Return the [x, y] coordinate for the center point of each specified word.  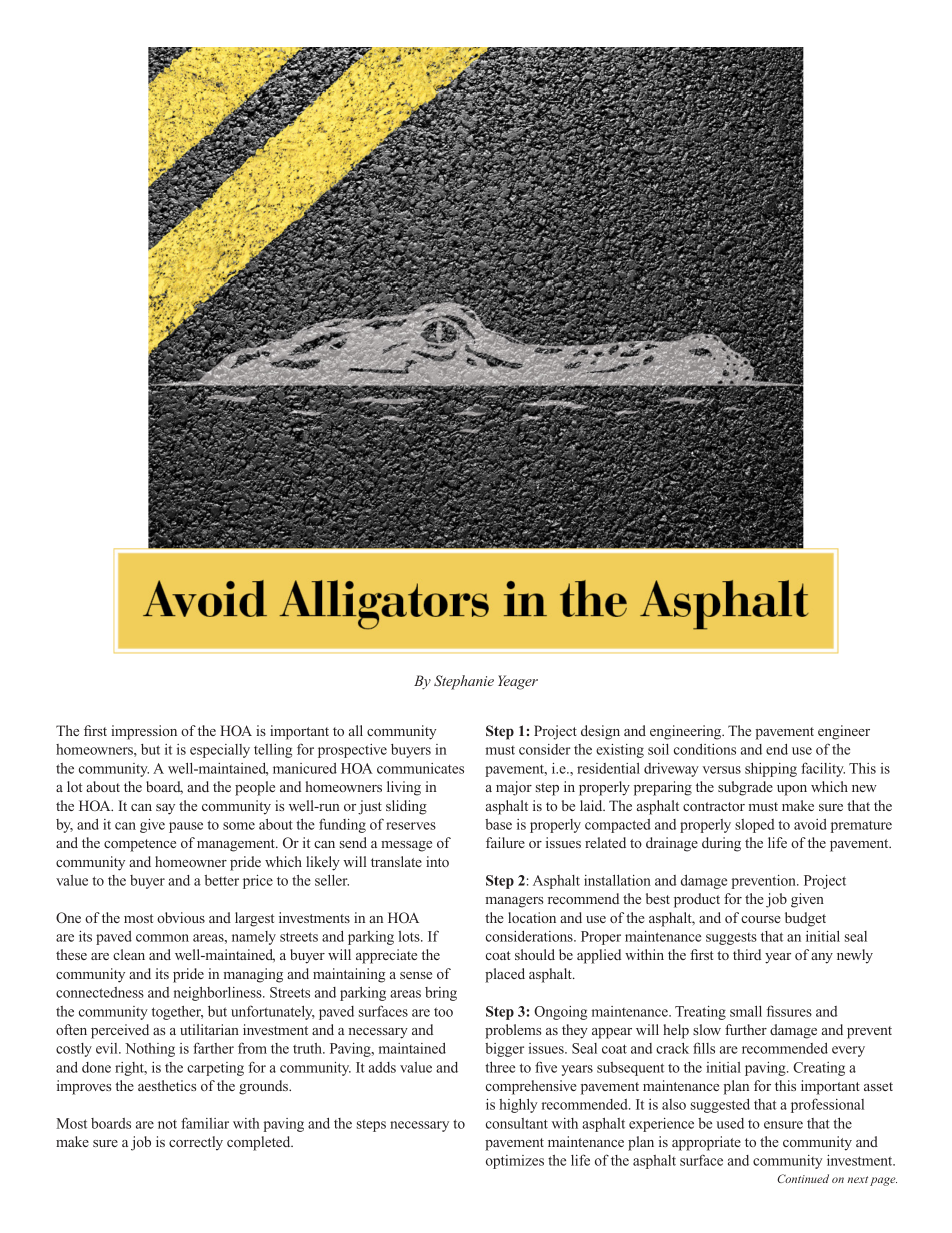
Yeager [518, 682]
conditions [705, 749]
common [162, 938]
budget [805, 919]
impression [144, 732]
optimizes [515, 1162]
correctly [196, 1143]
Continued [803, 1178]
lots [410, 936]
